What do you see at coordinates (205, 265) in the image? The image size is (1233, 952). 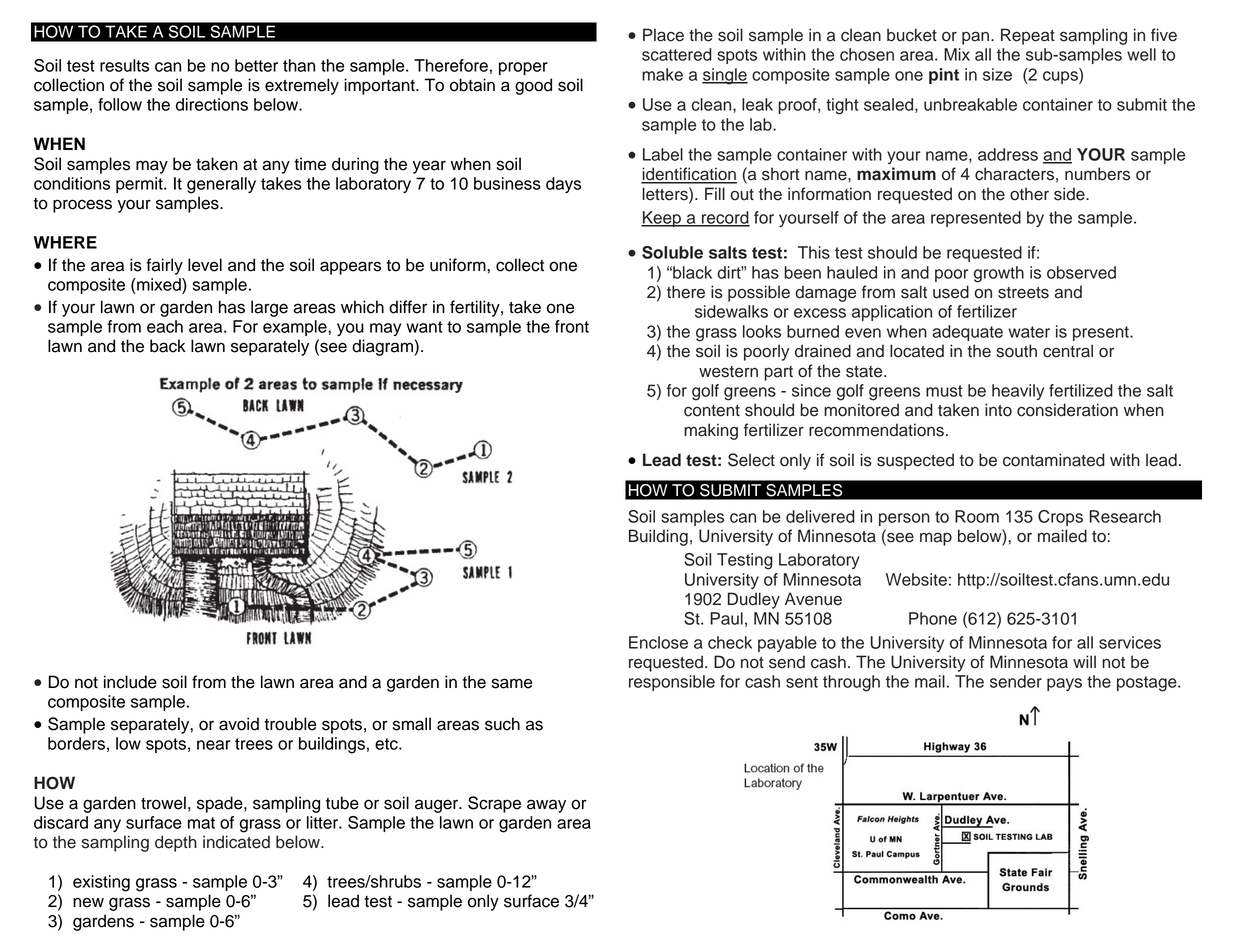 I see `level` at bounding box center [205, 265].
